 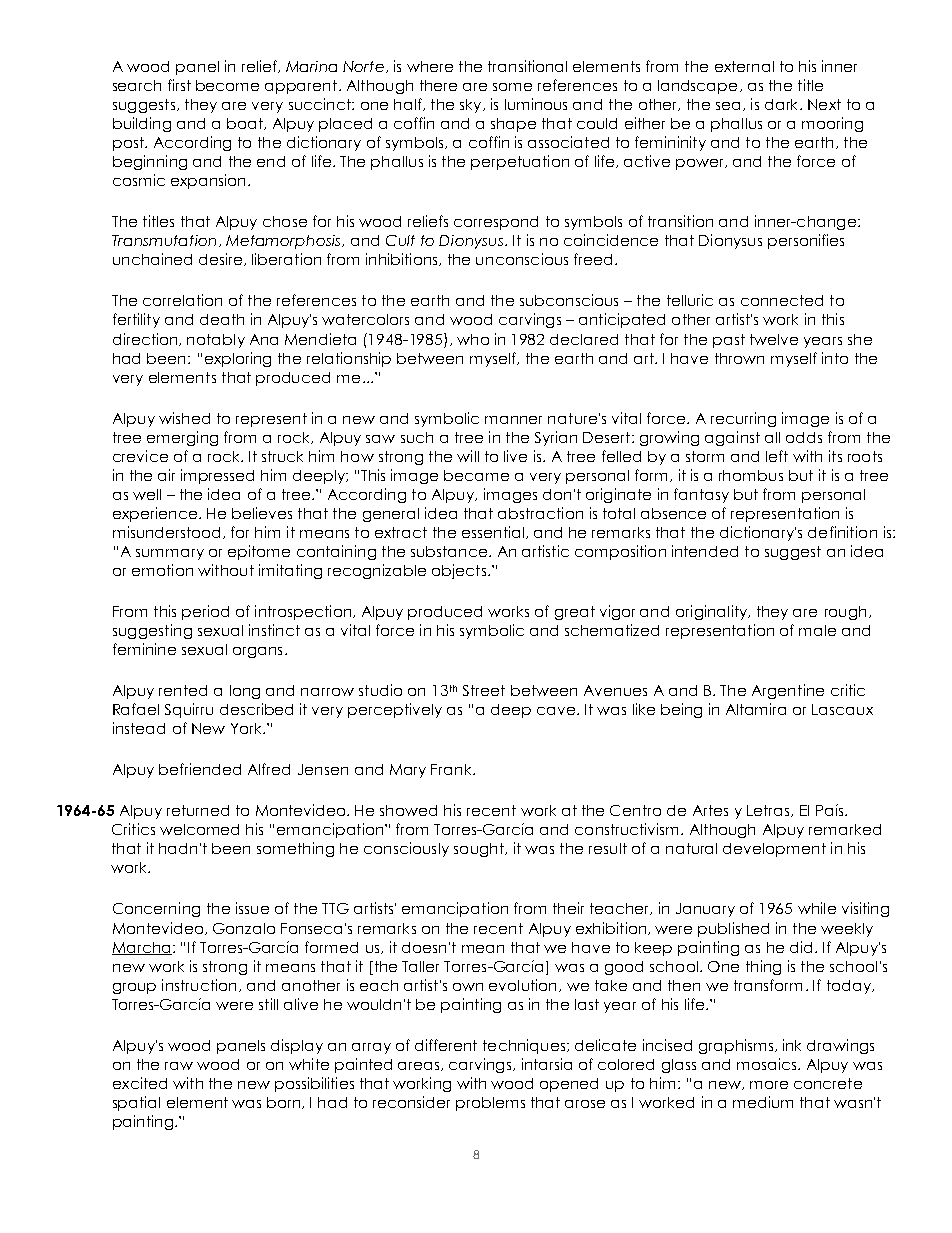 I want to click on problems, so click(x=490, y=1104).
